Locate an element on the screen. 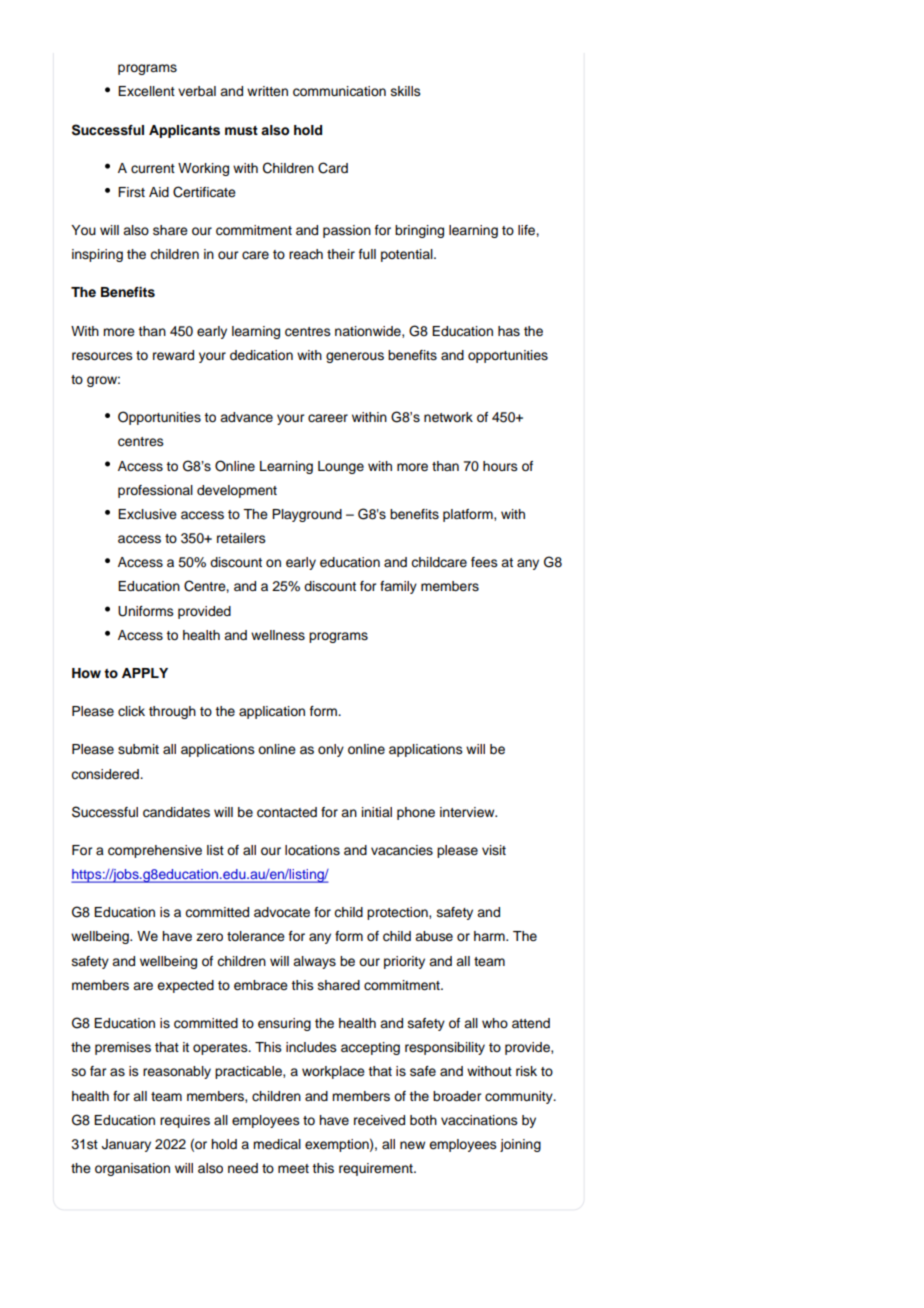 Image resolution: width=924 pixels, height=1308 pixels. skills is located at coordinates (406, 91).
